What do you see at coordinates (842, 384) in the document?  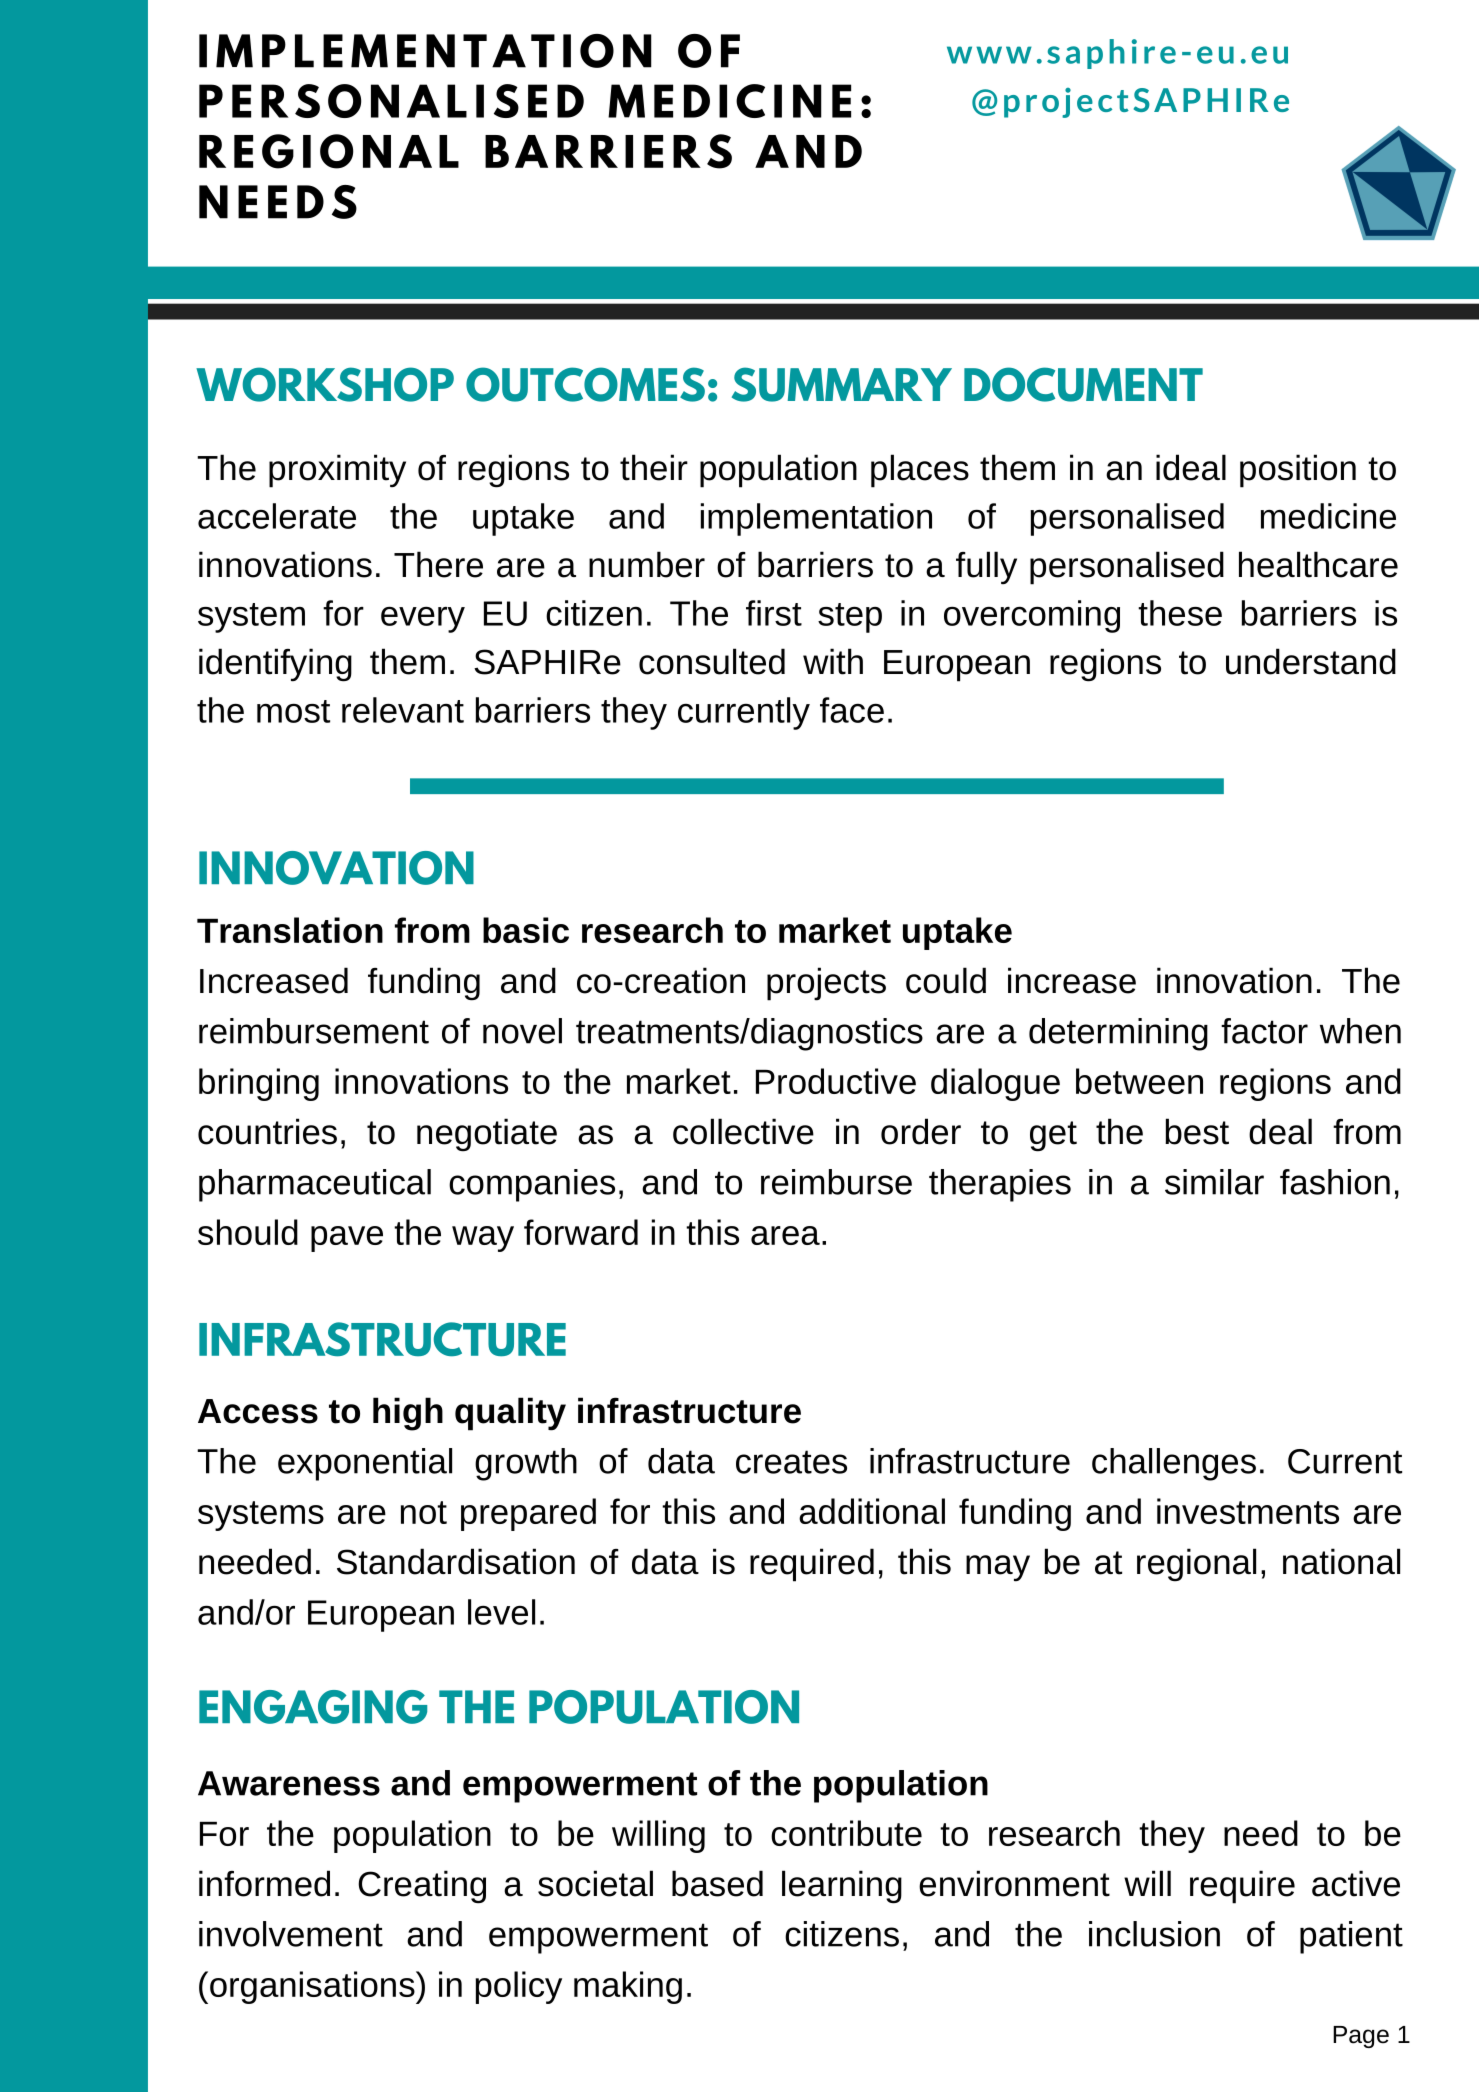 I see `SUMMARY` at bounding box center [842, 384].
